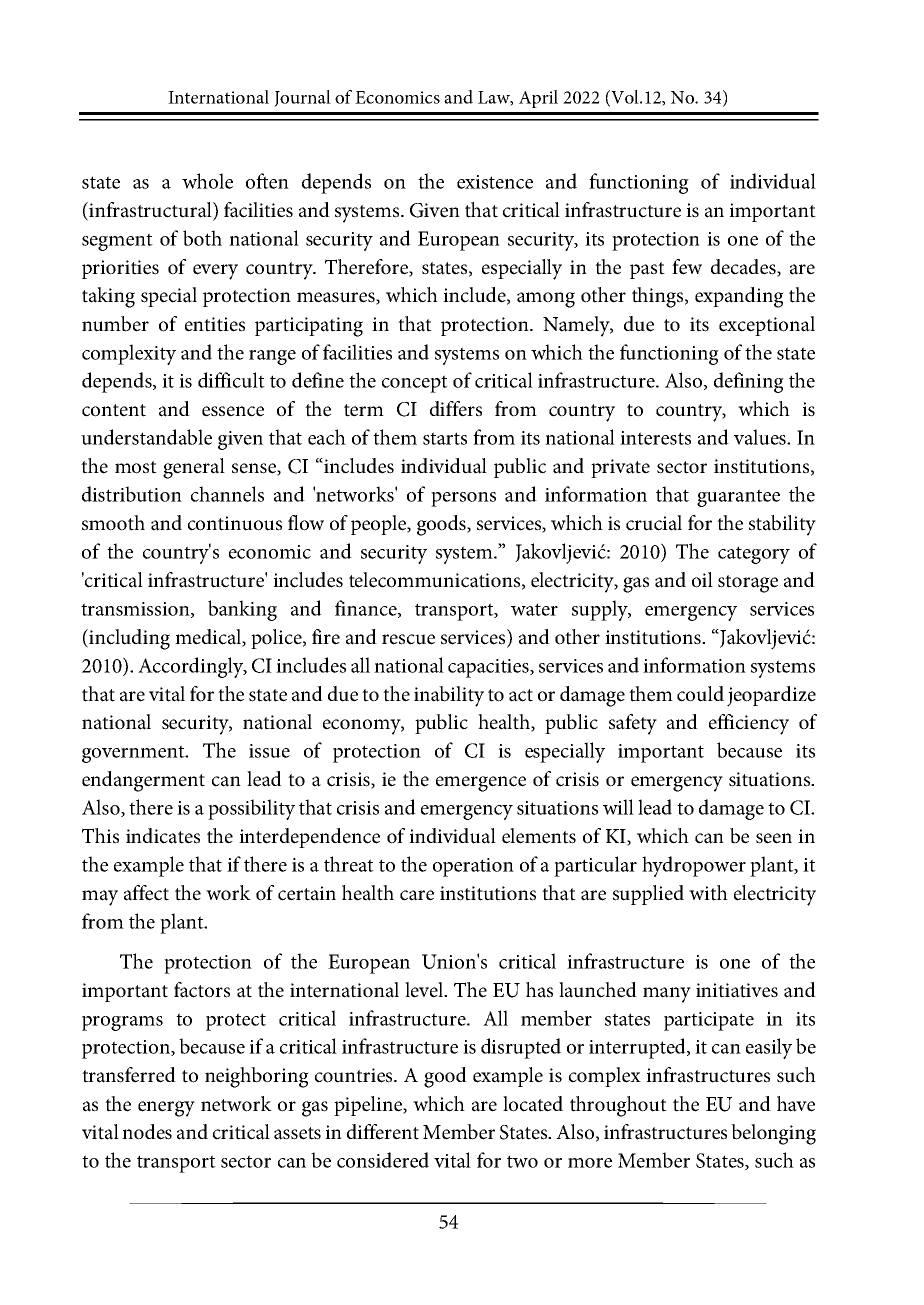 Image resolution: width=924 pixels, height=1305 pixels. What do you see at coordinates (538, 99) in the screenshot?
I see `April` at bounding box center [538, 99].
